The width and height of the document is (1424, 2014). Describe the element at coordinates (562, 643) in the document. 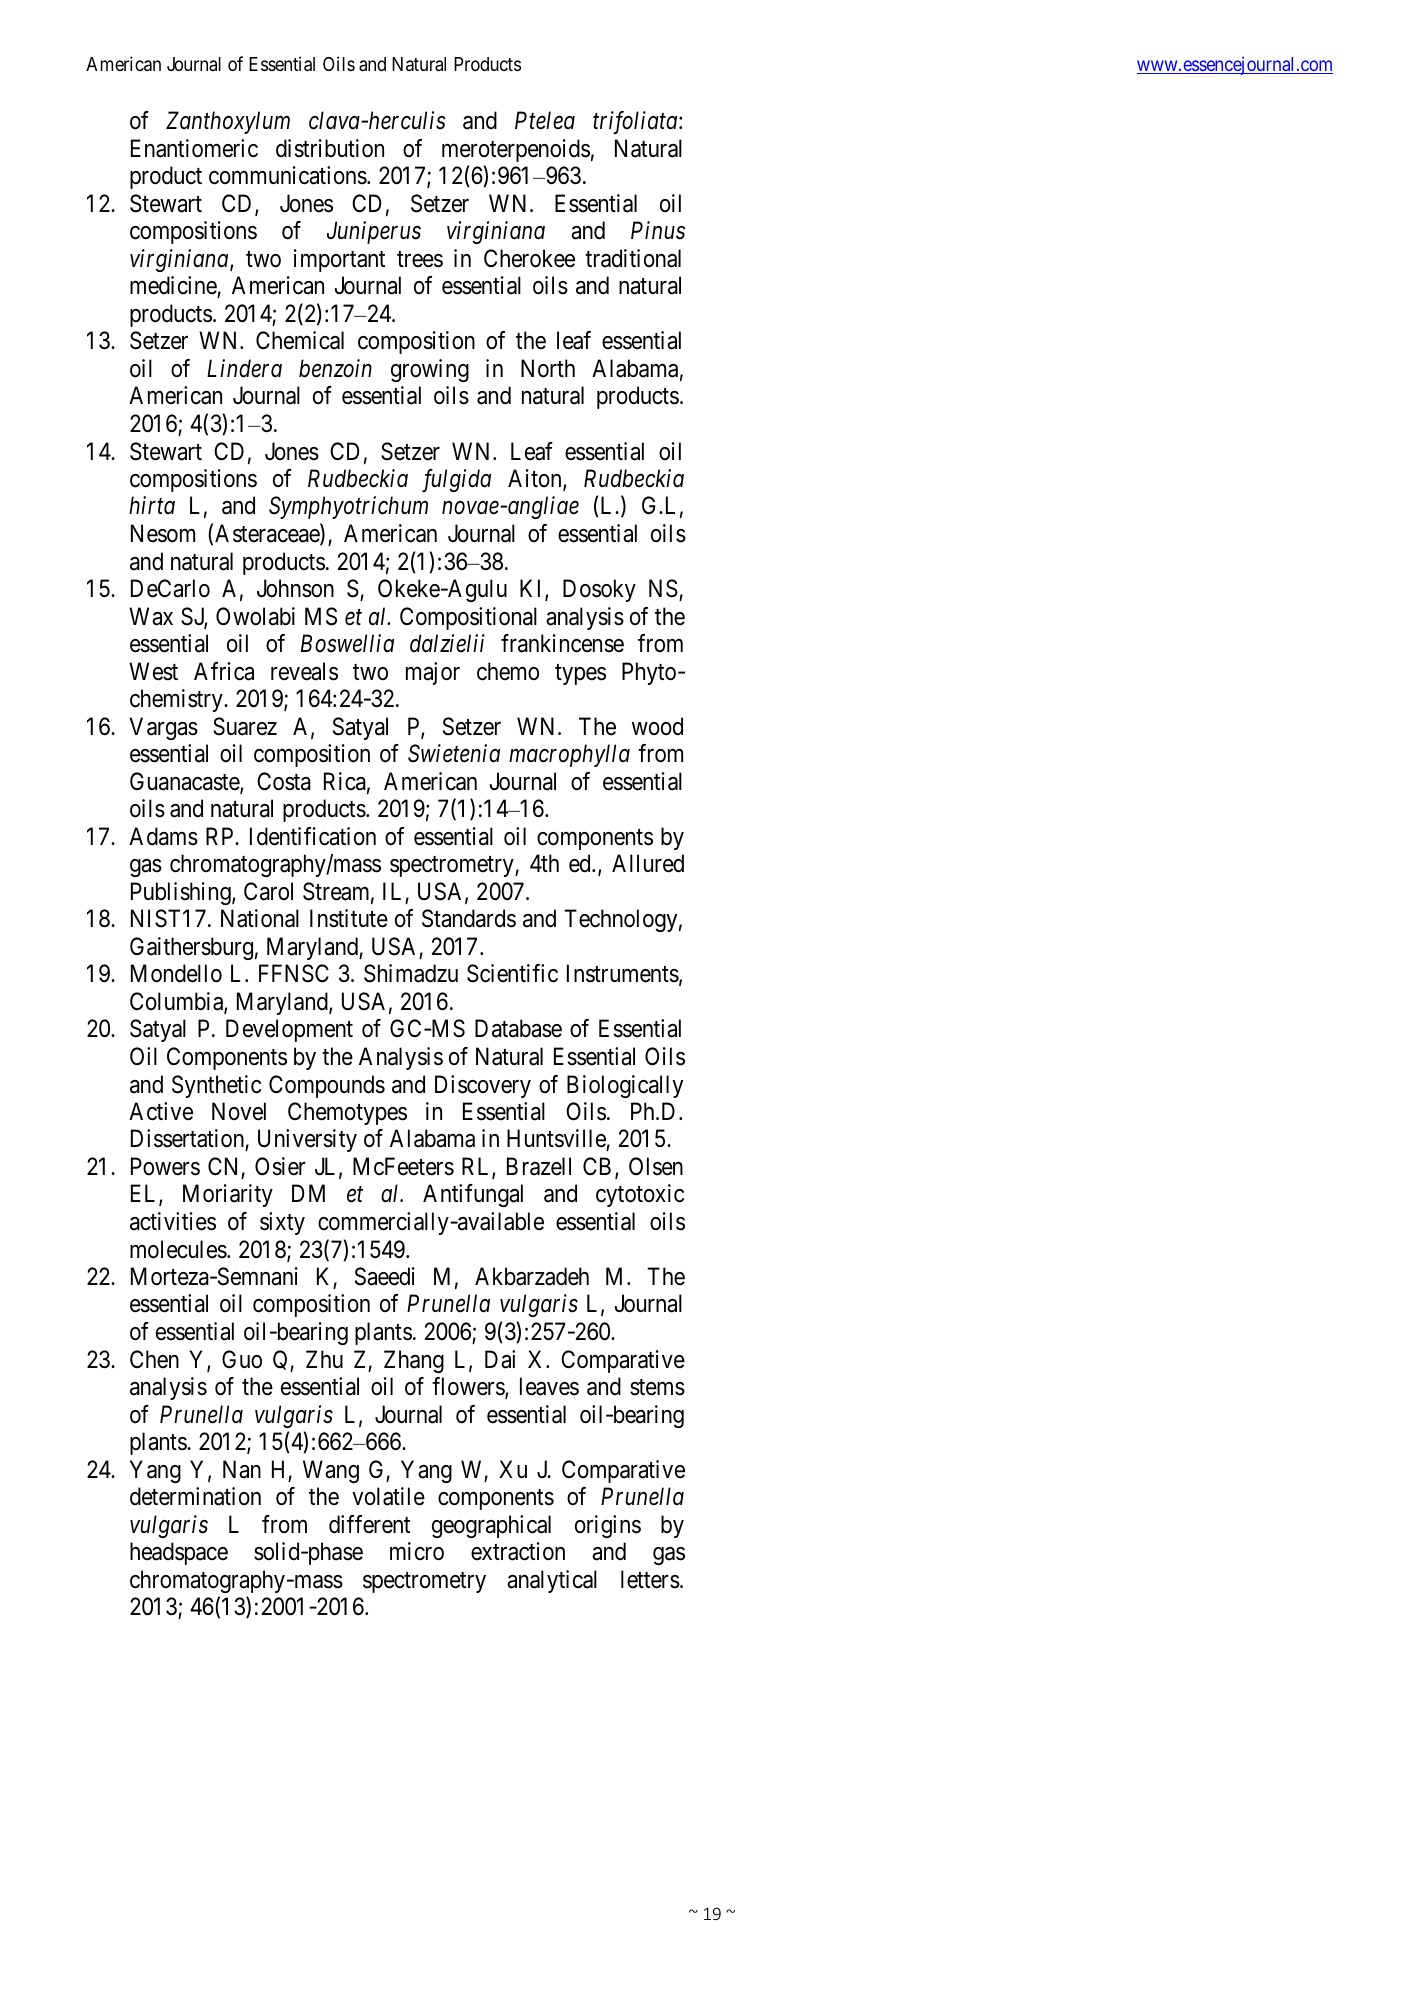

I see `frankincense` at that location.
